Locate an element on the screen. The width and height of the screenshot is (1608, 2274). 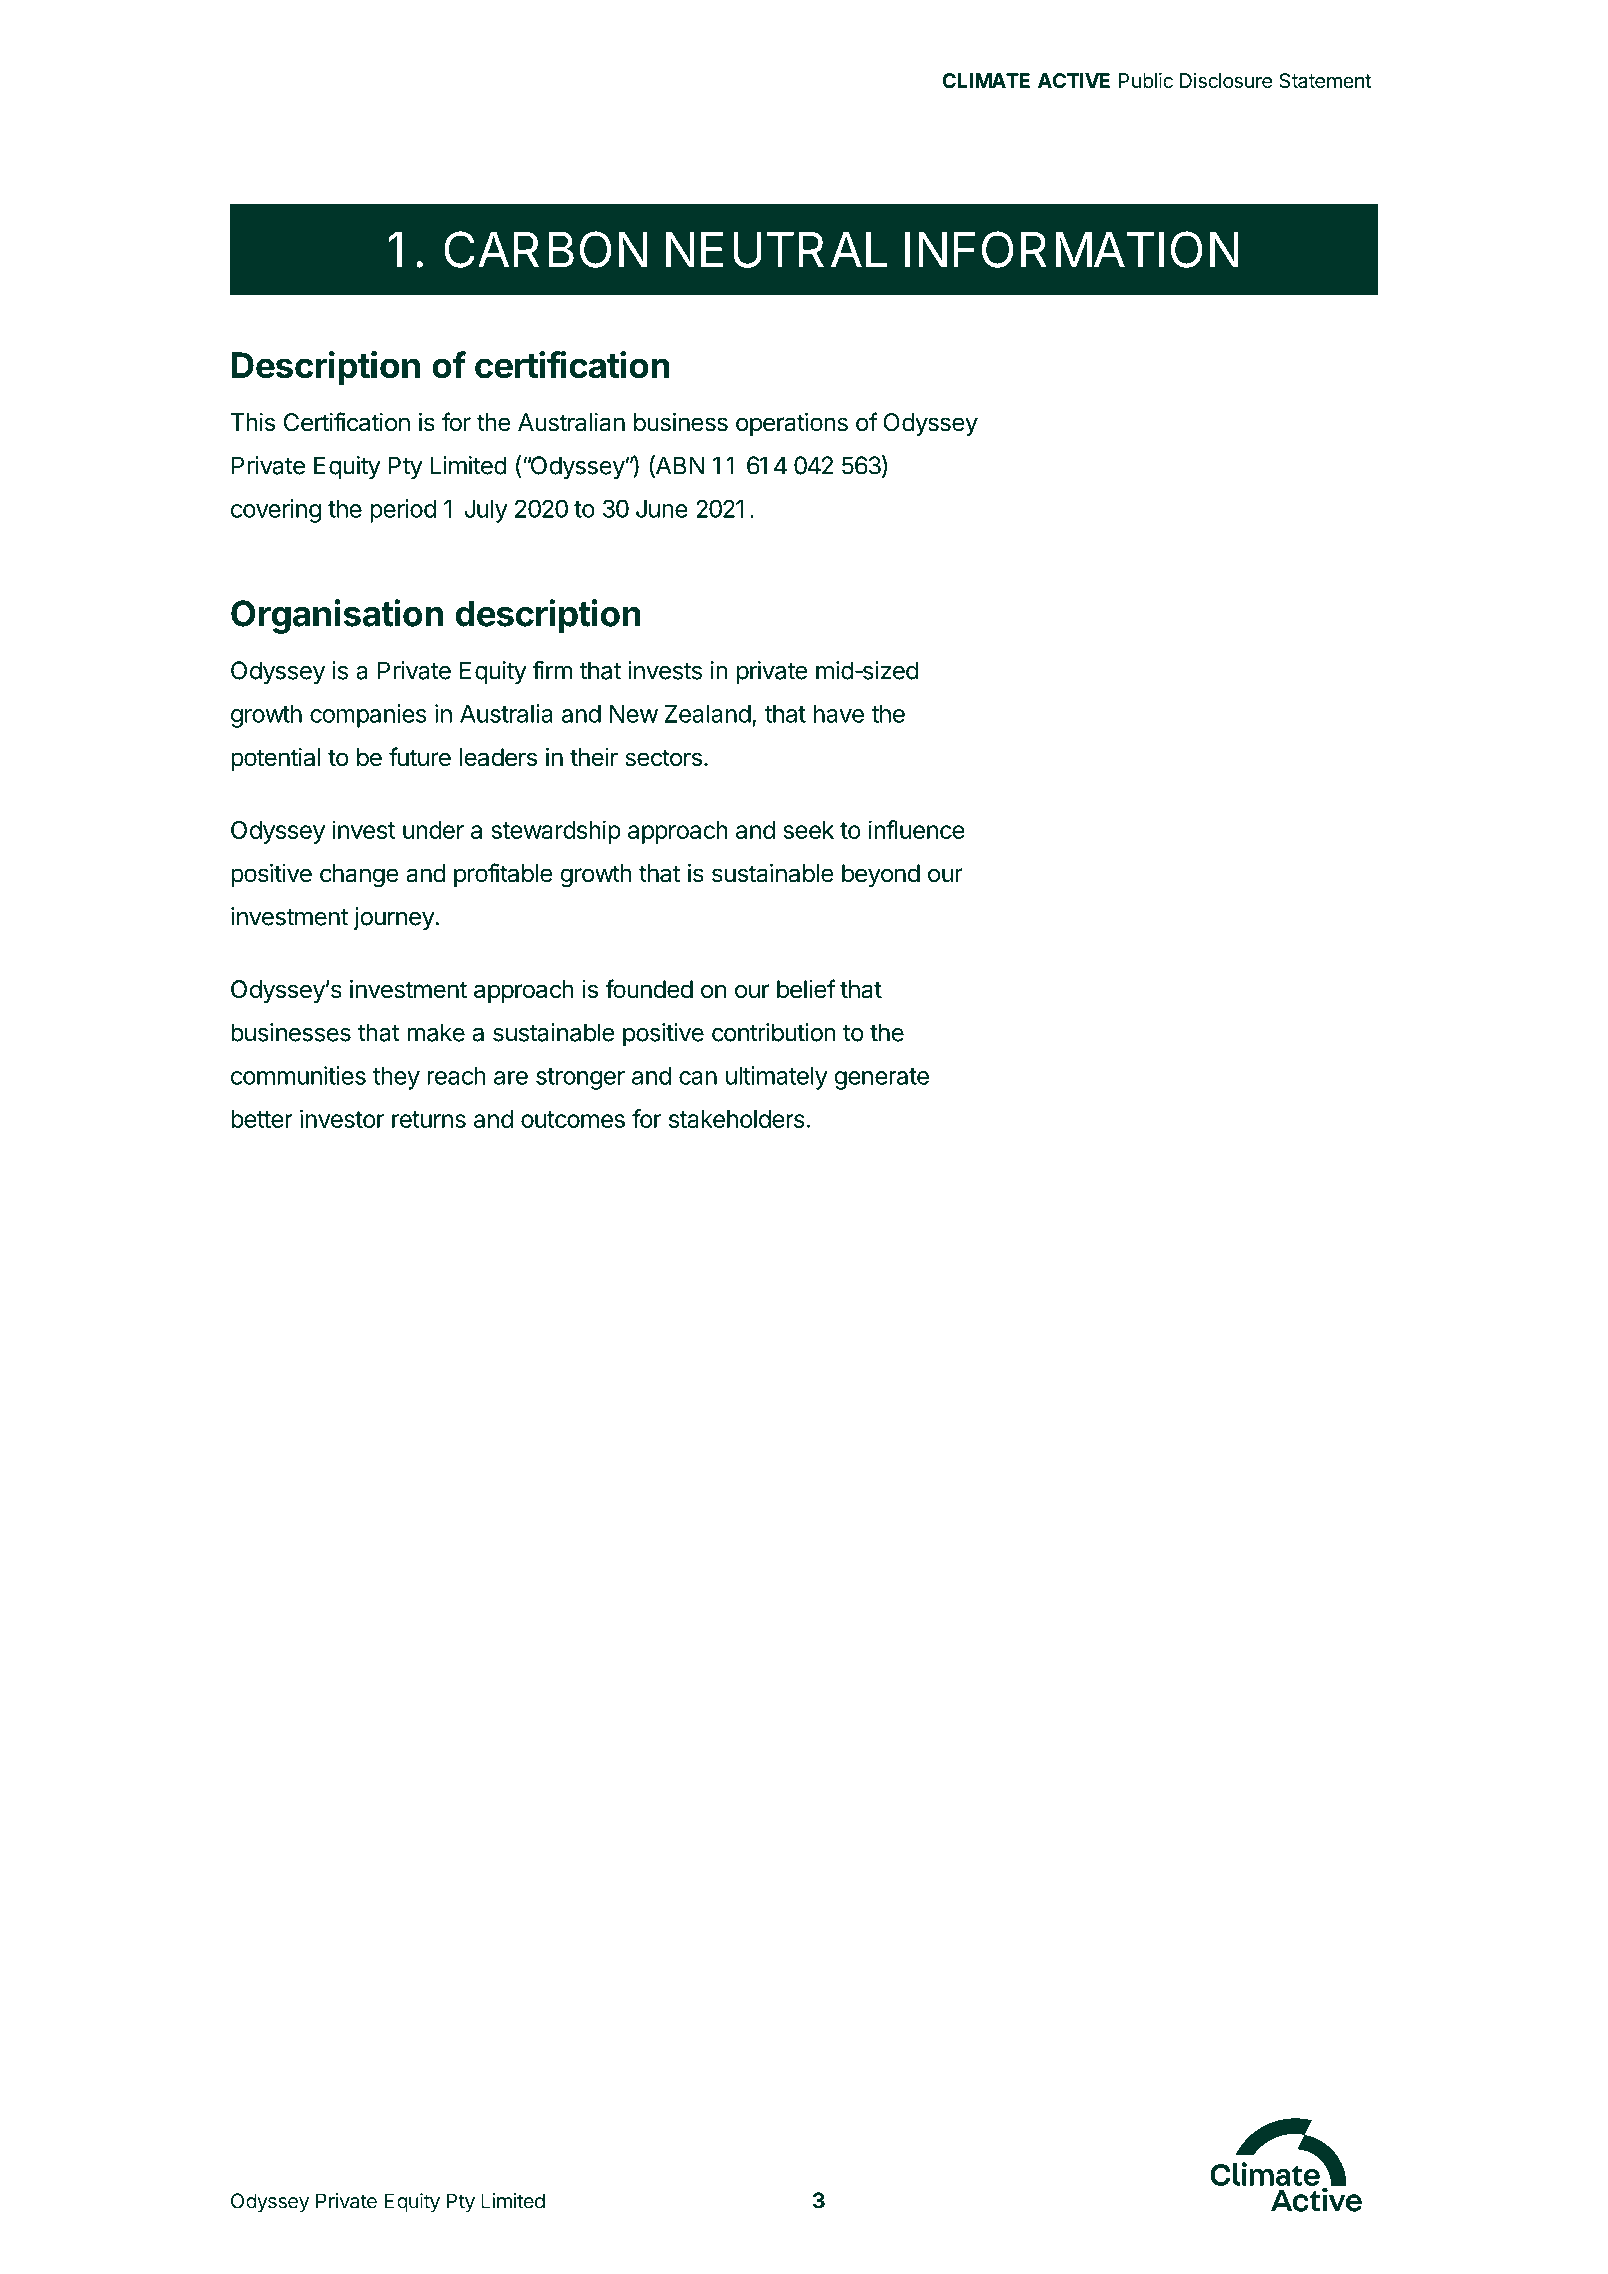
making is located at coordinates (1088, 677).
